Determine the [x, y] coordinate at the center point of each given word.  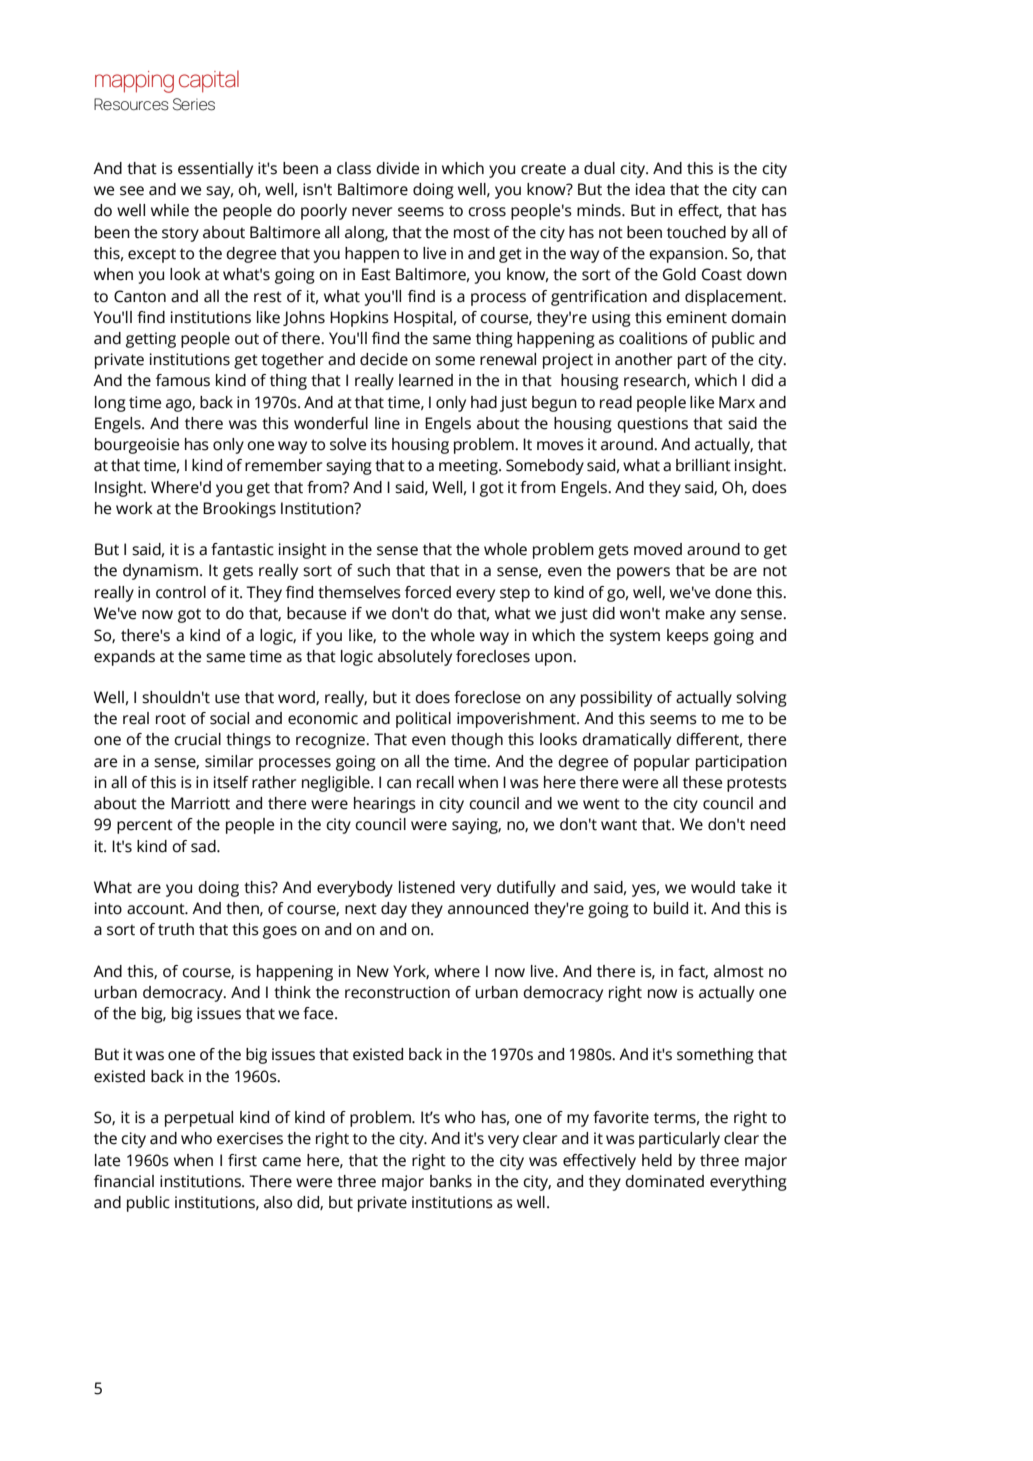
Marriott [200, 803]
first [242, 1160]
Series [194, 104]
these [702, 782]
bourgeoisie [137, 446]
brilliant [703, 465]
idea [650, 189]
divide [397, 168]
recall [435, 782]
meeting [469, 467]
